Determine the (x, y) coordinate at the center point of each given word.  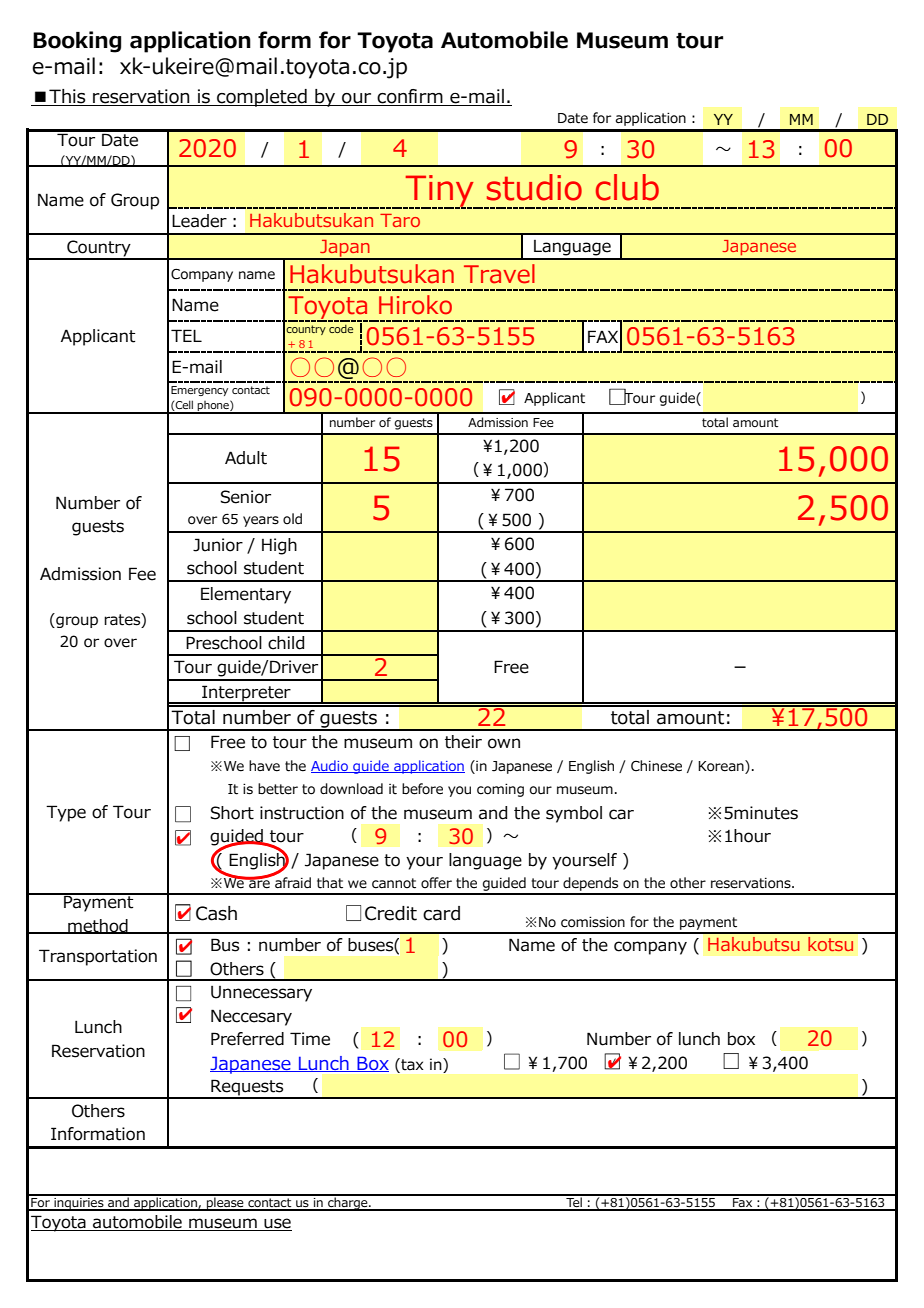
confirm (410, 97)
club (627, 187)
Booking (77, 42)
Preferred (247, 1039)
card (441, 913)
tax (411, 1064)
